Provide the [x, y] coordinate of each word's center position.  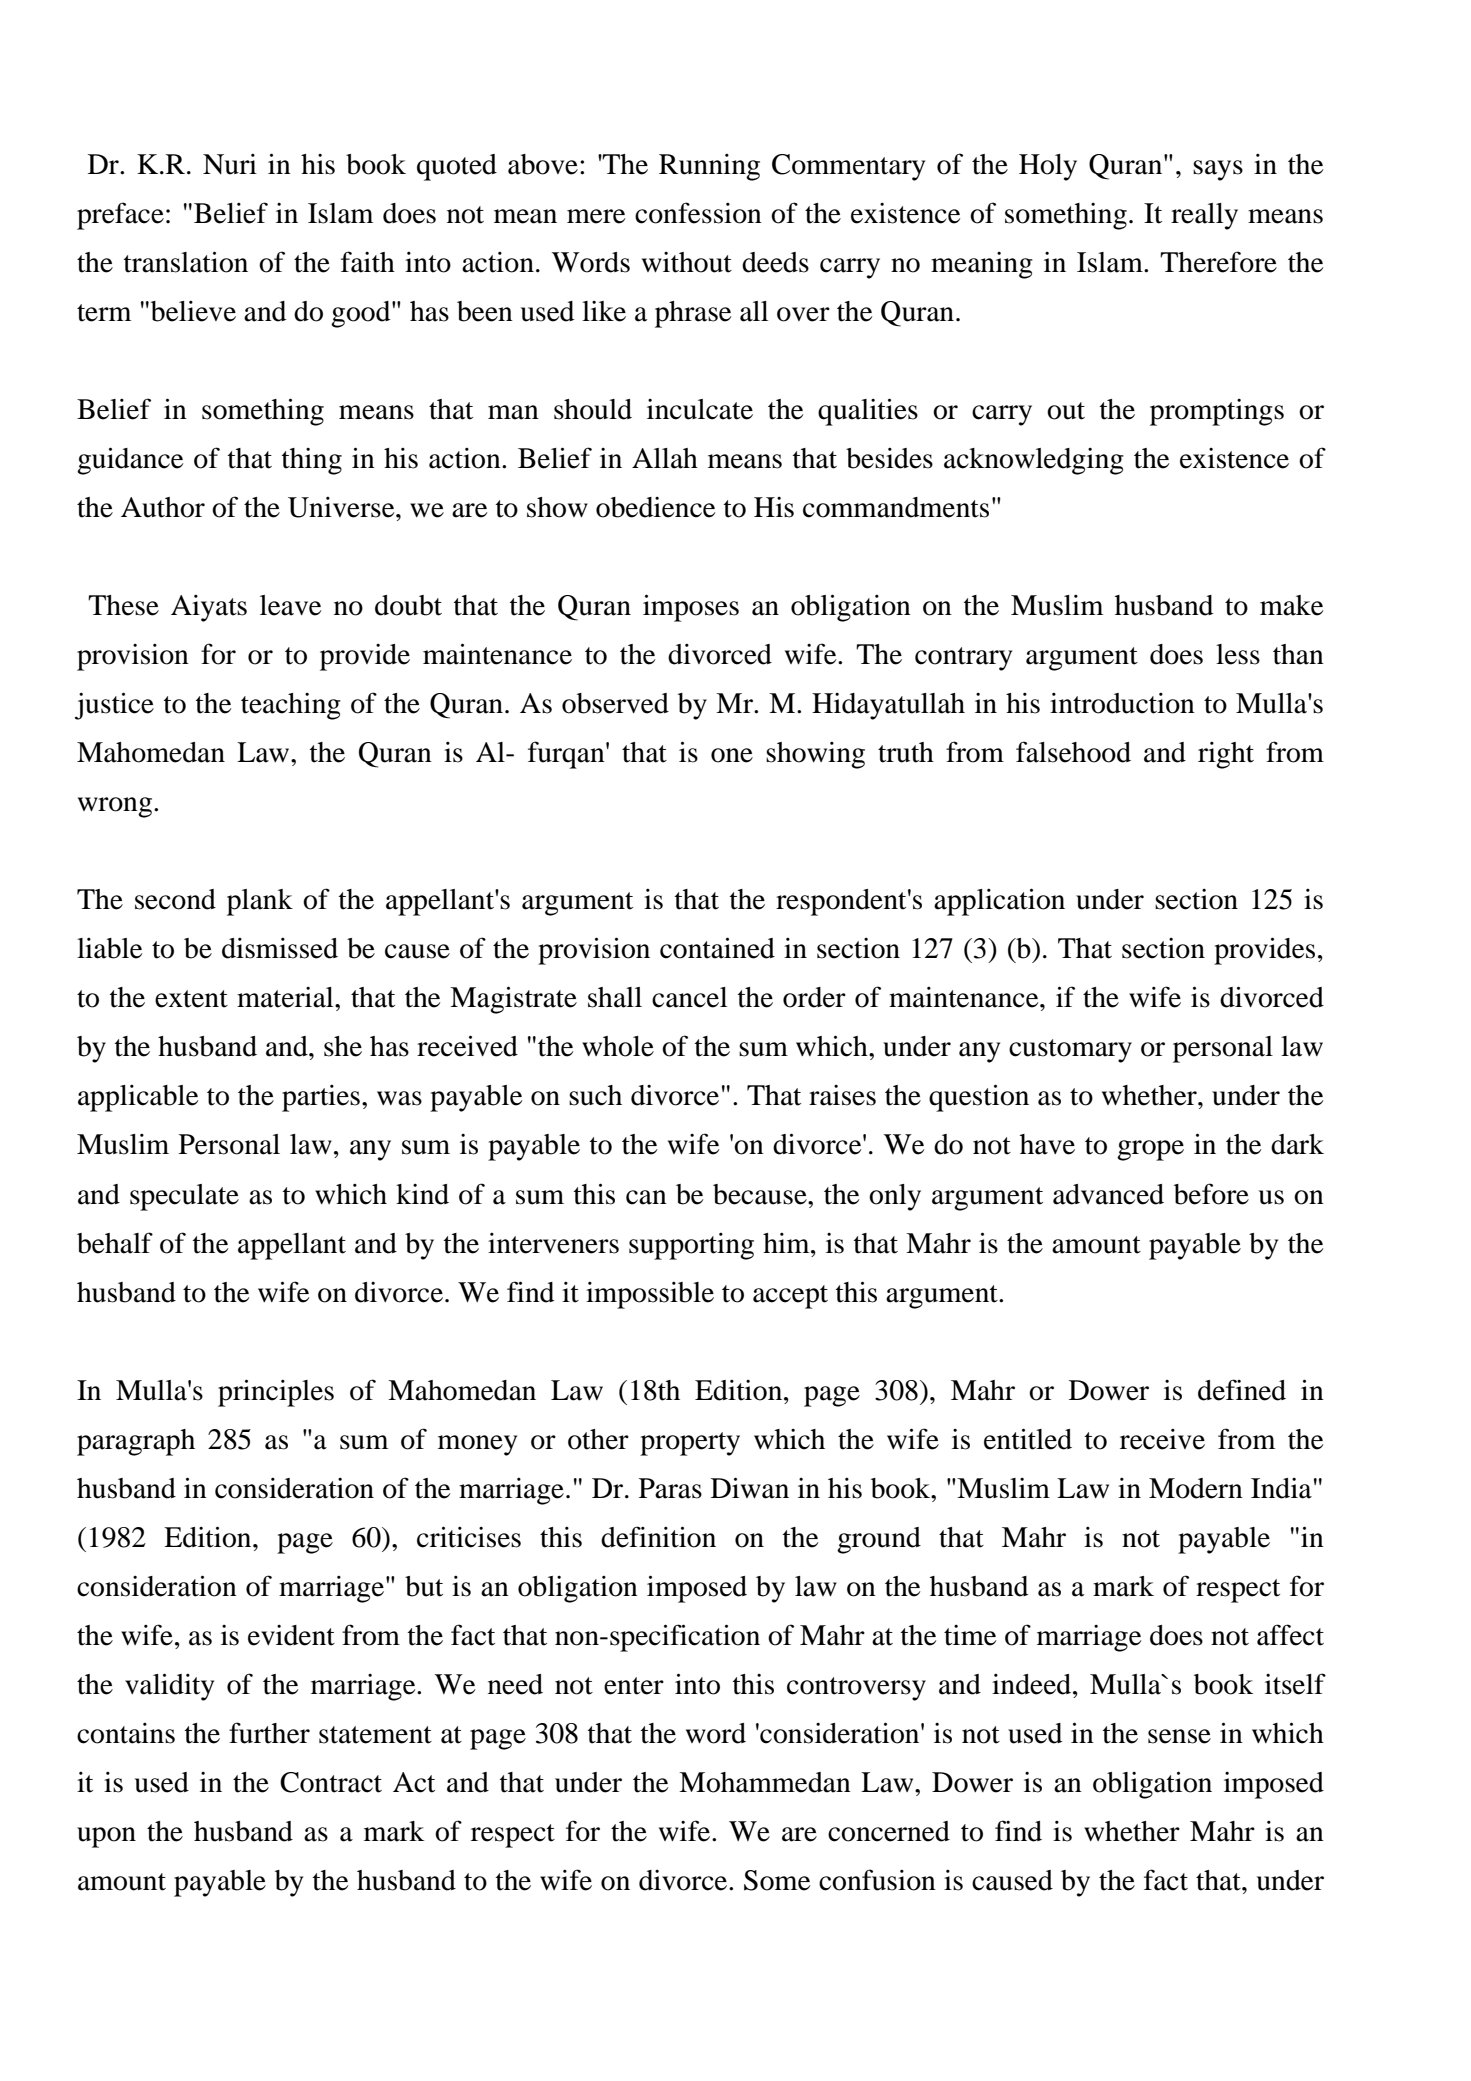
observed [615, 703]
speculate [184, 1197]
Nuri [230, 164]
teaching [291, 706]
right [1226, 755]
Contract [331, 1782]
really [1204, 216]
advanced [1108, 1194]
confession [698, 213]
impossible [650, 1295]
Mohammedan [765, 1782]
